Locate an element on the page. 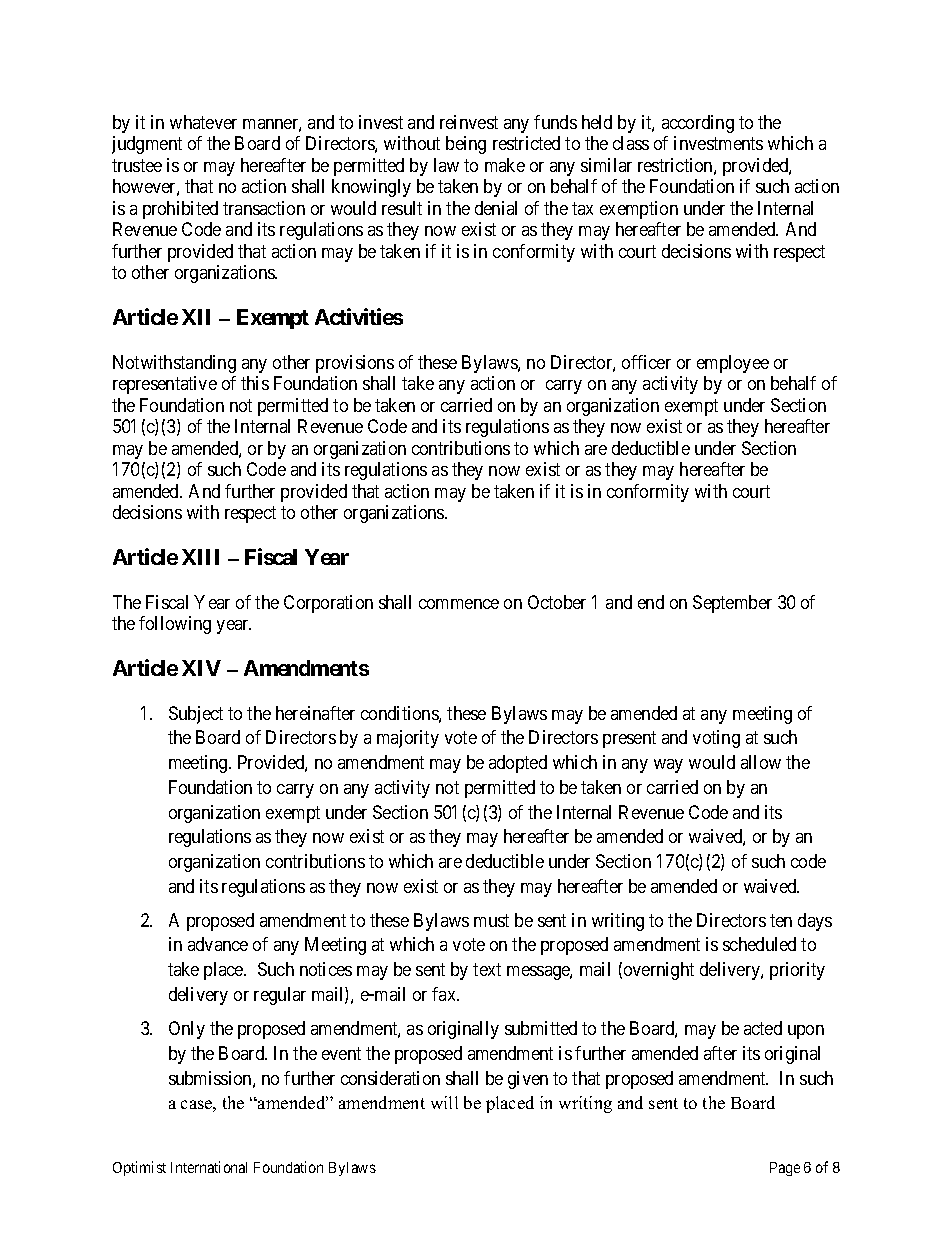 The height and width of the page is (1233, 952). employee is located at coordinates (733, 364).
